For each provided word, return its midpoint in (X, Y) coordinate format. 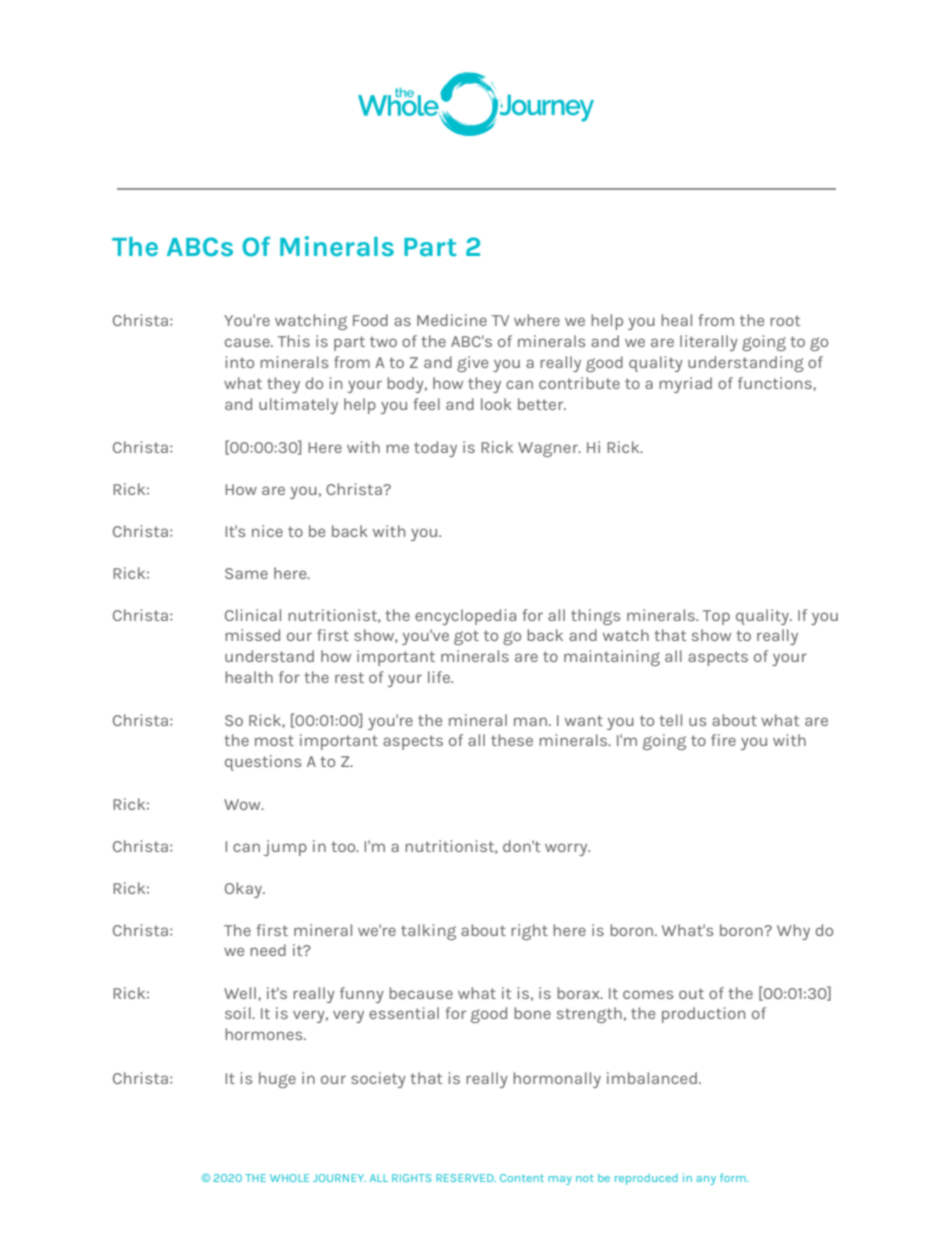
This (294, 341)
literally (709, 343)
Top (716, 617)
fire (723, 740)
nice (267, 531)
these (512, 740)
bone (532, 1013)
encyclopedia (465, 617)
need (268, 950)
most (274, 740)
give (472, 364)
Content (522, 1178)
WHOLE (289, 1178)
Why (793, 932)
